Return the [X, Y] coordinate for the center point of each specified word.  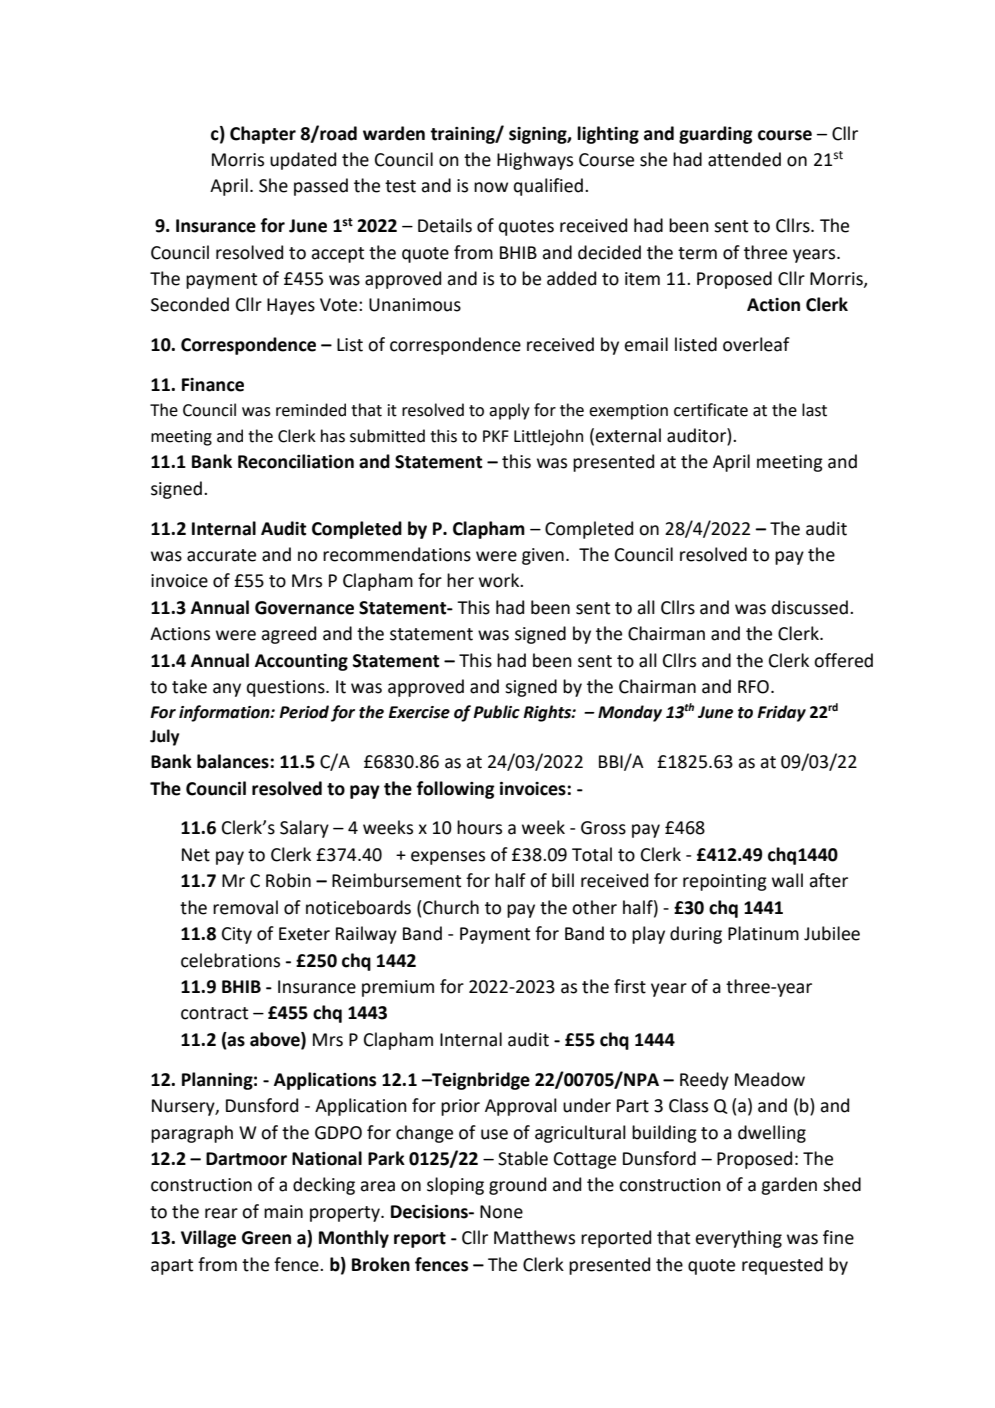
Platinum [763, 933]
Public [496, 712]
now [491, 187]
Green [266, 1238]
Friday [781, 713]
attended [744, 159]
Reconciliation [296, 461]
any [227, 690]
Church [451, 907]
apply [509, 411]
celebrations [230, 960]
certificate [711, 410]
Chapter [263, 135]
